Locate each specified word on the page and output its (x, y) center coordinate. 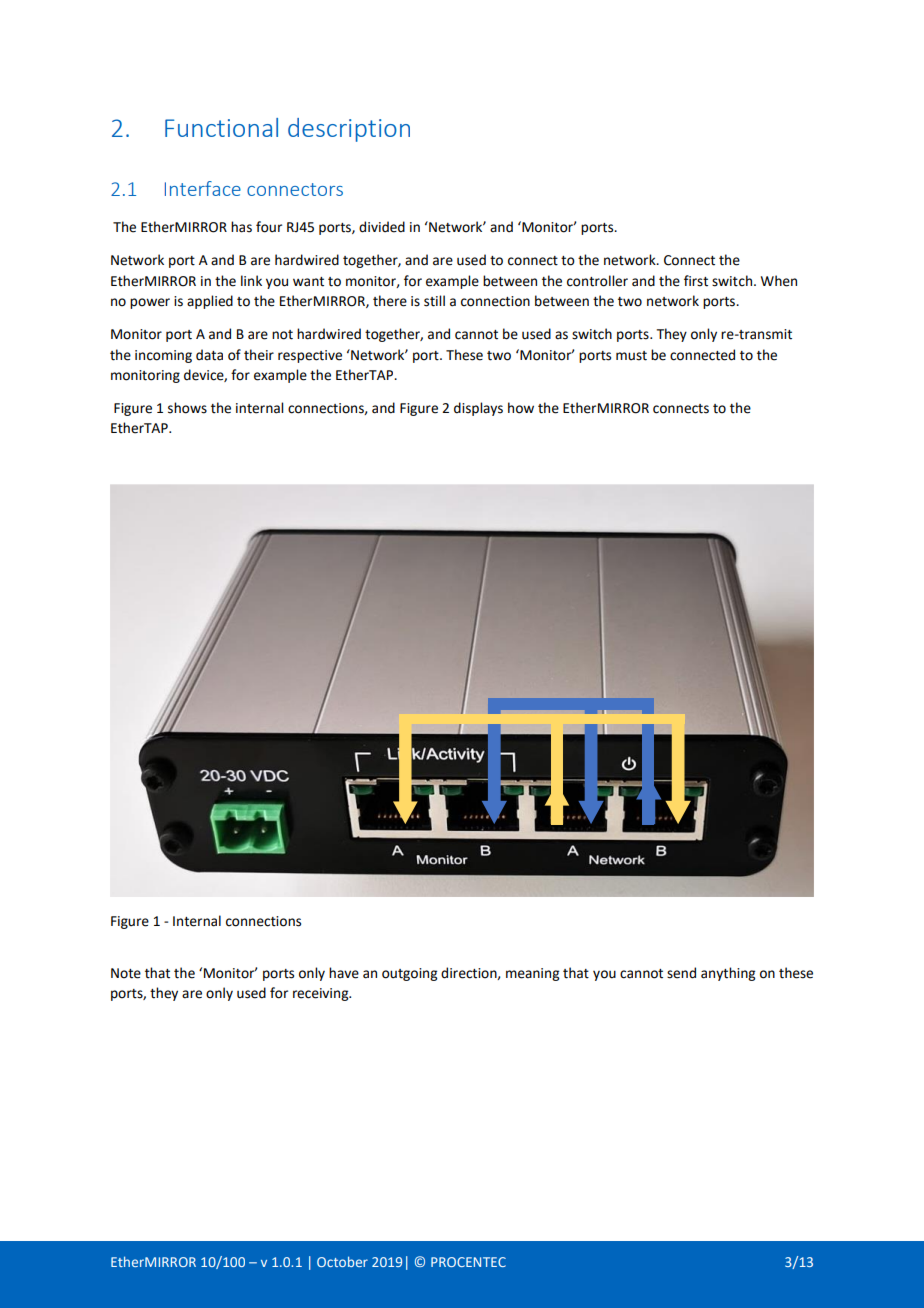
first (696, 281)
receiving (322, 994)
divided (382, 227)
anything (728, 974)
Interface (203, 188)
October (342, 1261)
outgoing (409, 974)
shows (187, 408)
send (681, 973)
